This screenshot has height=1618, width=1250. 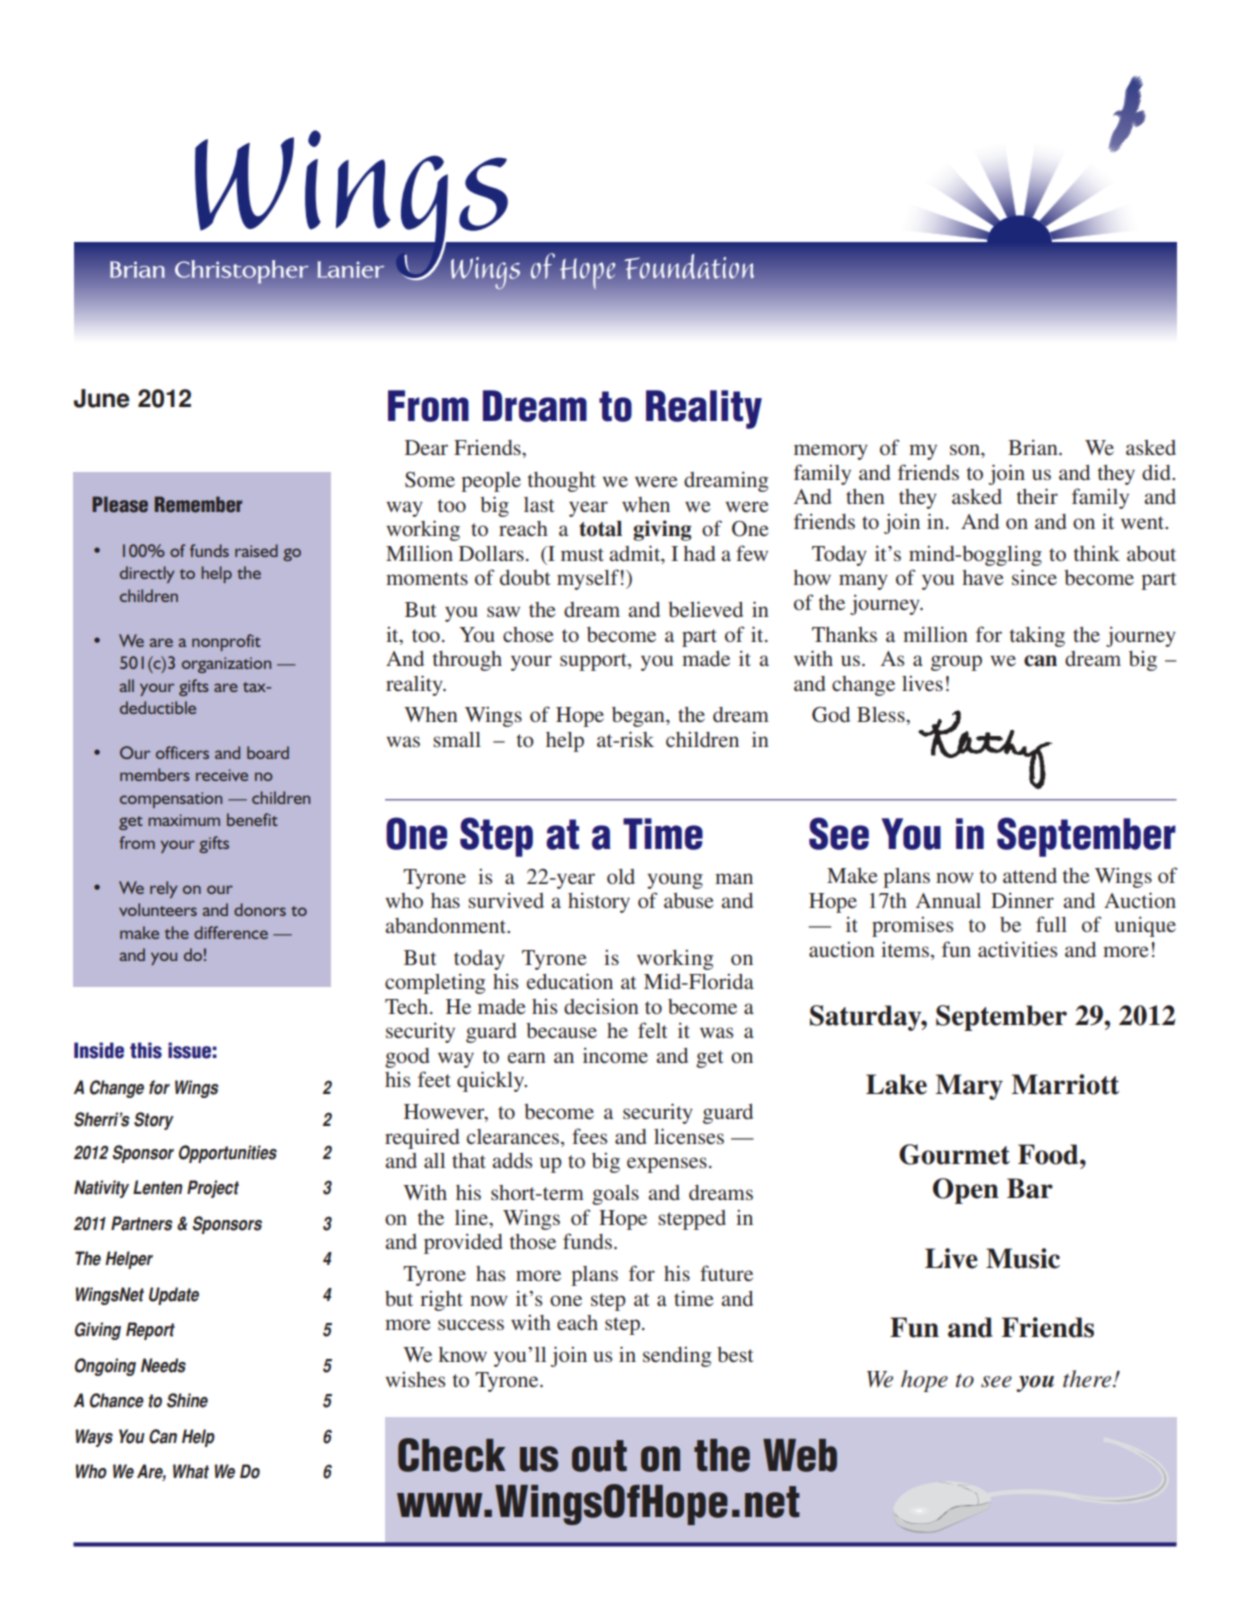 What do you see at coordinates (231, 932) in the screenshot?
I see `difference` at bounding box center [231, 932].
